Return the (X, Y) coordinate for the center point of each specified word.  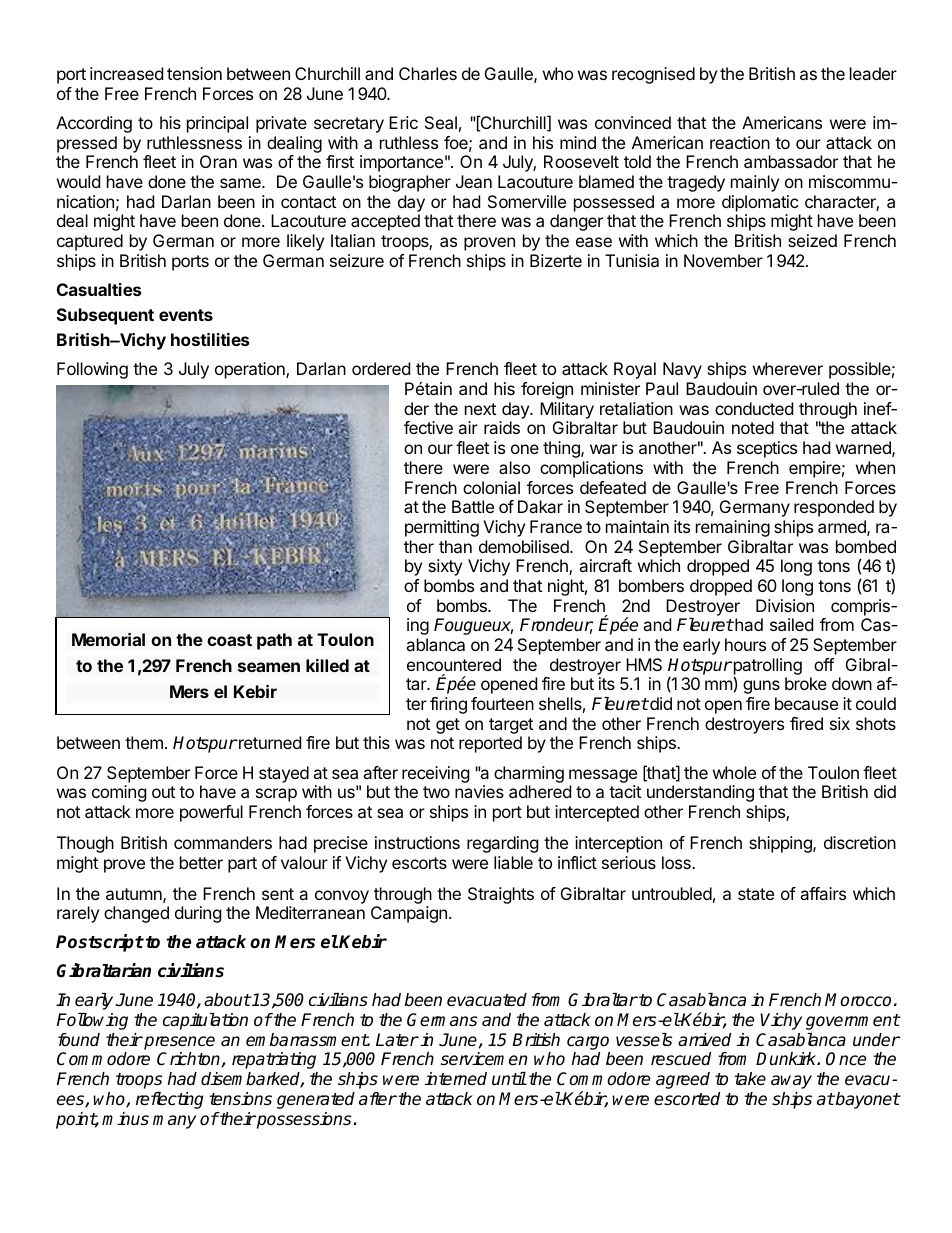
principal (217, 124)
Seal (441, 122)
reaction (740, 142)
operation (251, 370)
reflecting (169, 1100)
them (144, 742)
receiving (436, 774)
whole (734, 772)
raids (502, 427)
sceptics (767, 449)
